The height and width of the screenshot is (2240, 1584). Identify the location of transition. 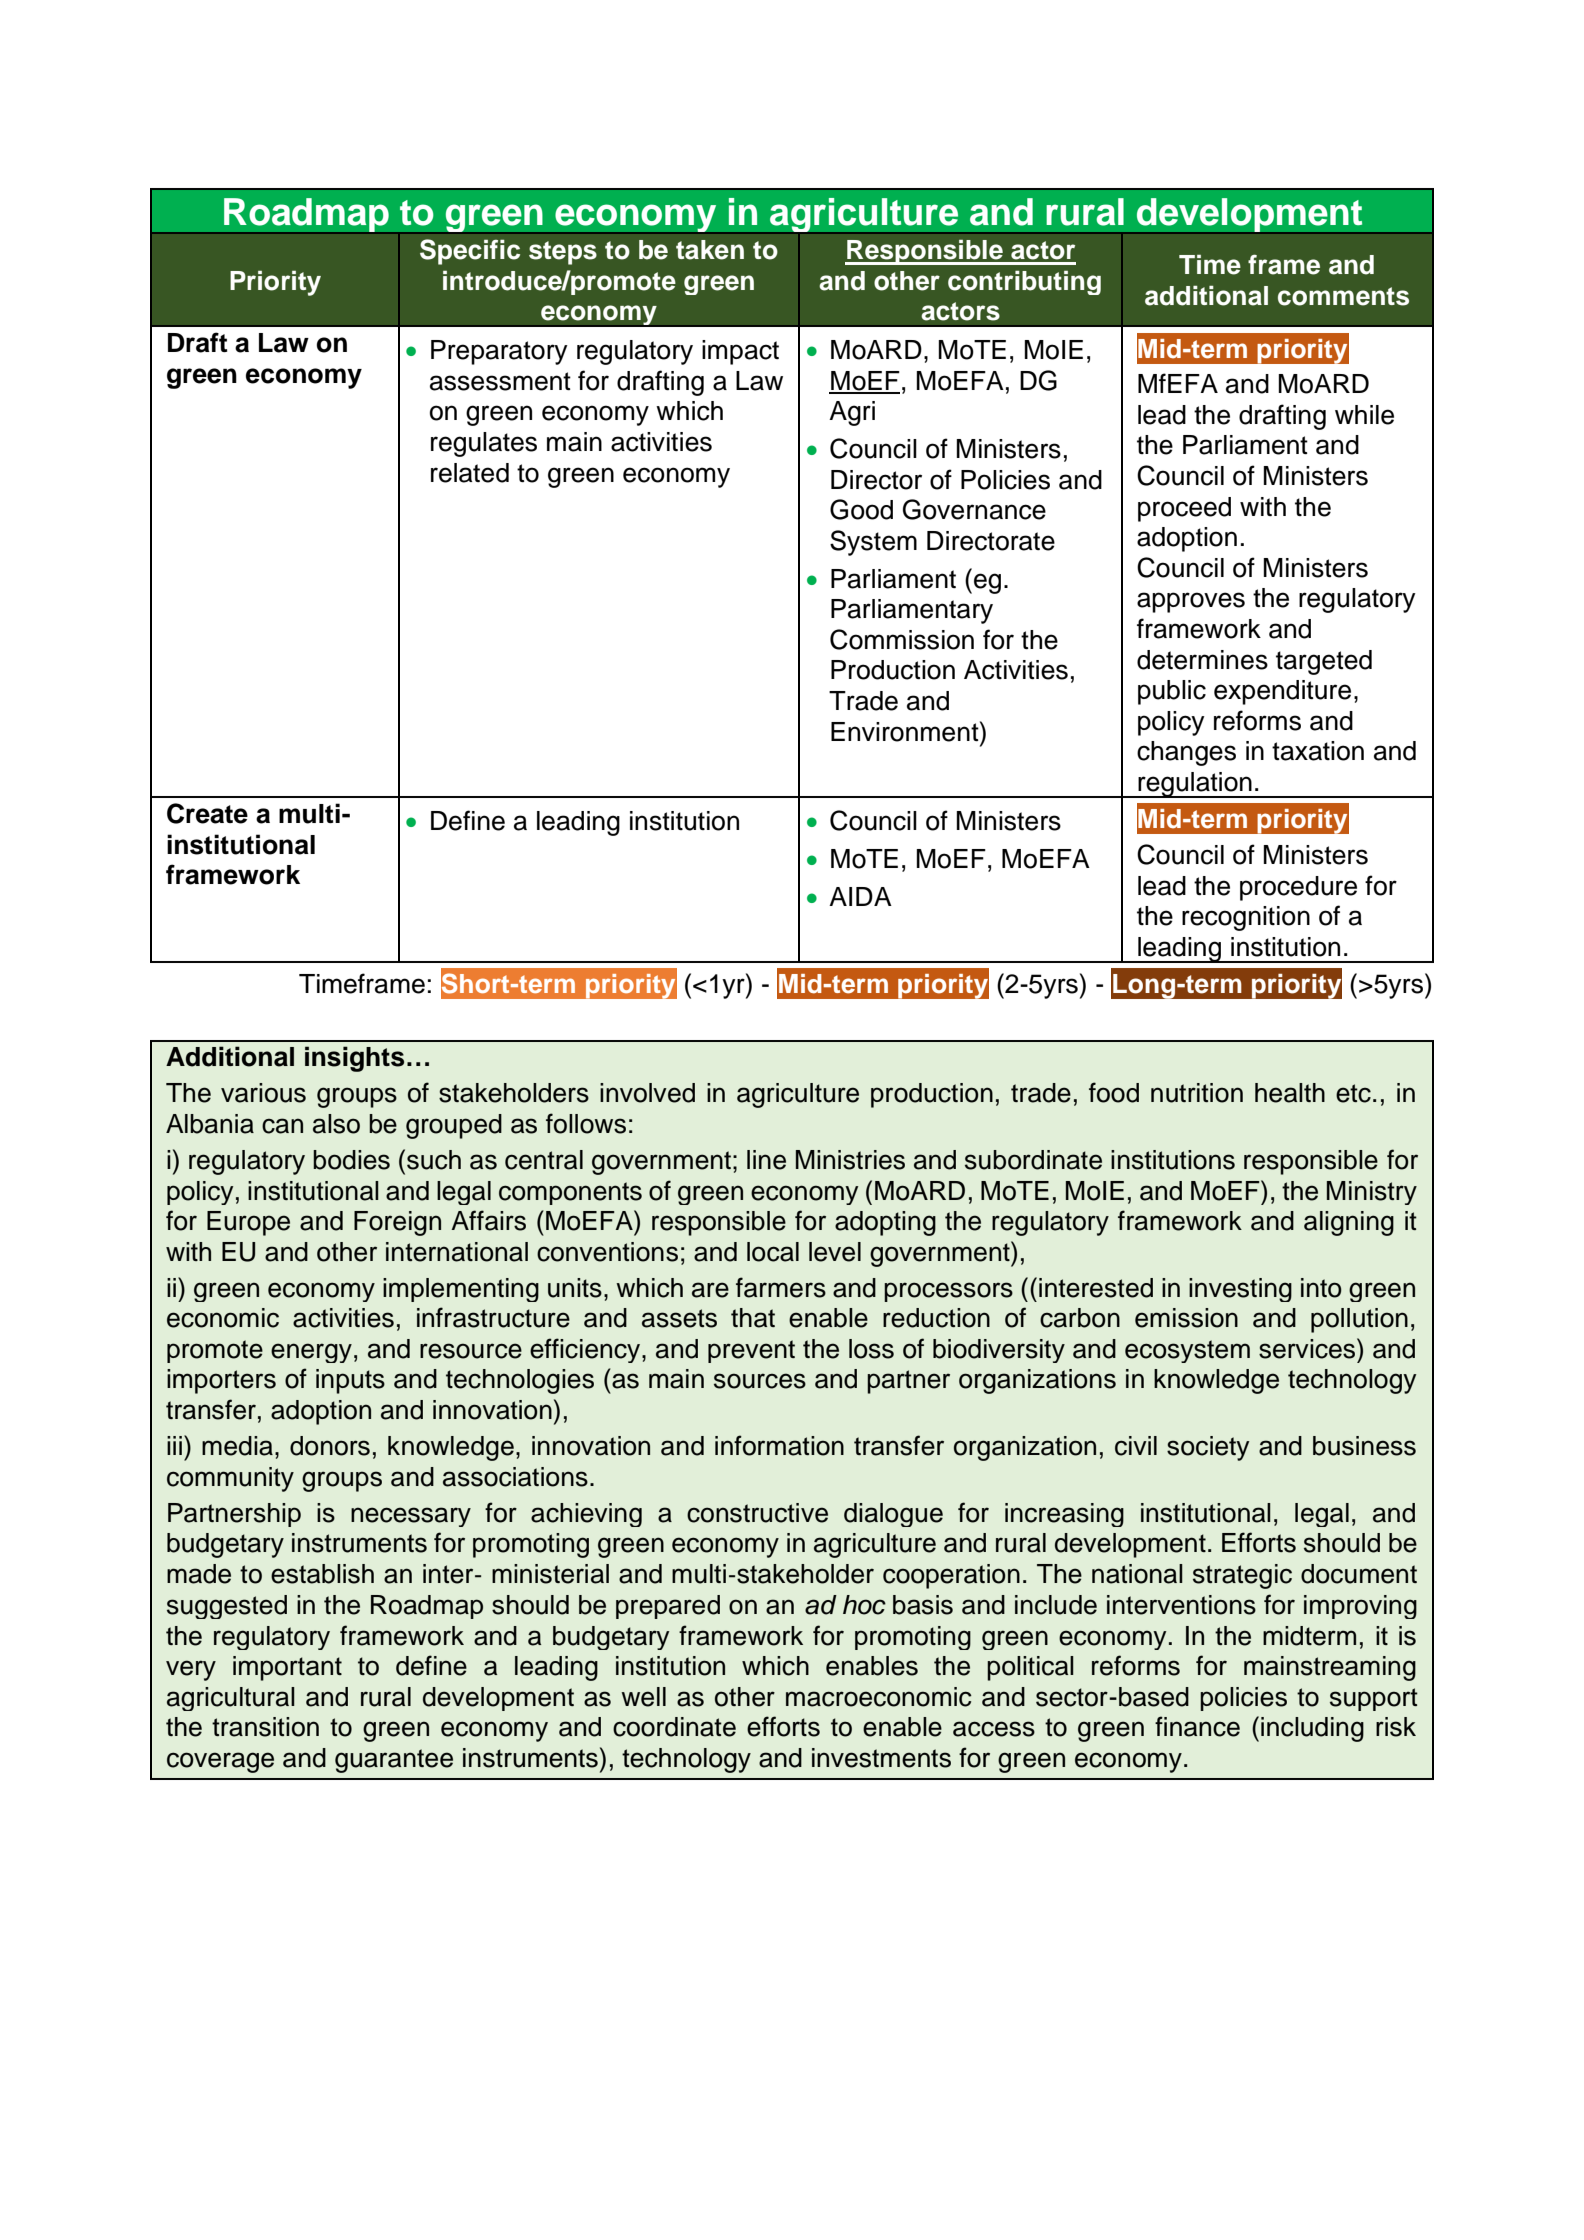
(265, 1727).
